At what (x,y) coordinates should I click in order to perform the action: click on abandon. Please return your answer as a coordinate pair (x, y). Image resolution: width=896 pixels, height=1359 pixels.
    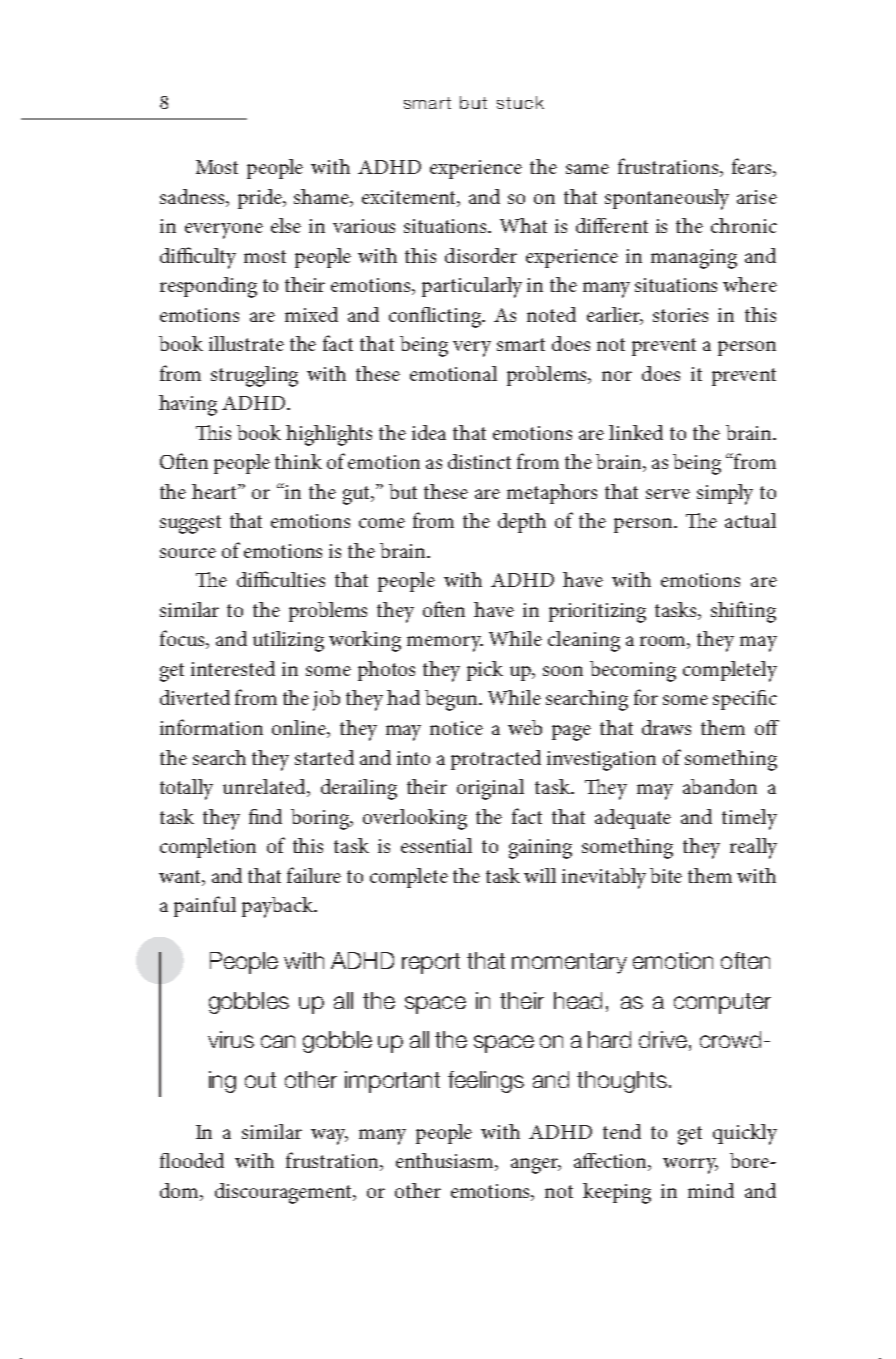
    Looking at the image, I should click on (720, 786).
